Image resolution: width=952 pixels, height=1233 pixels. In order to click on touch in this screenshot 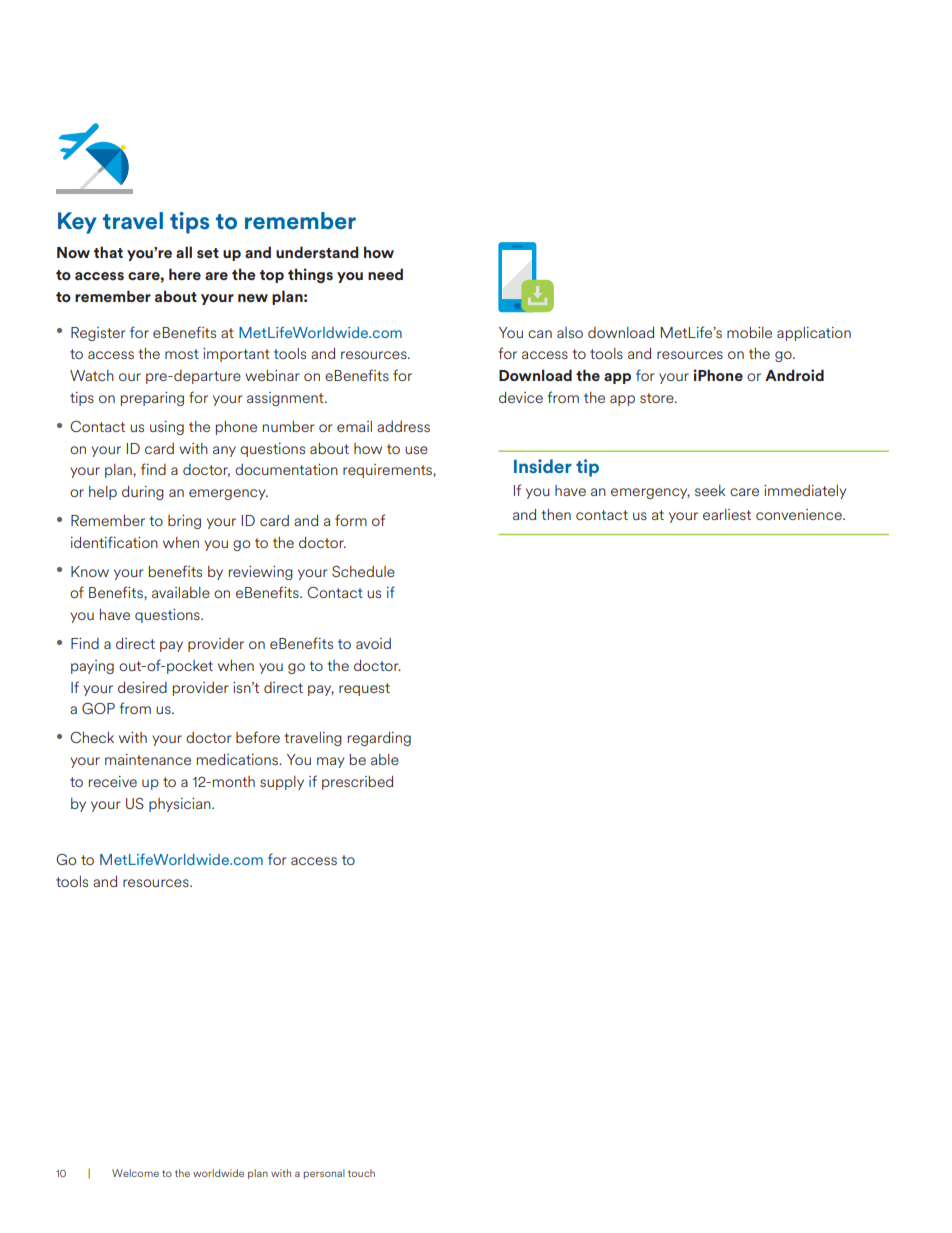, I will do `click(361, 1173)`.
